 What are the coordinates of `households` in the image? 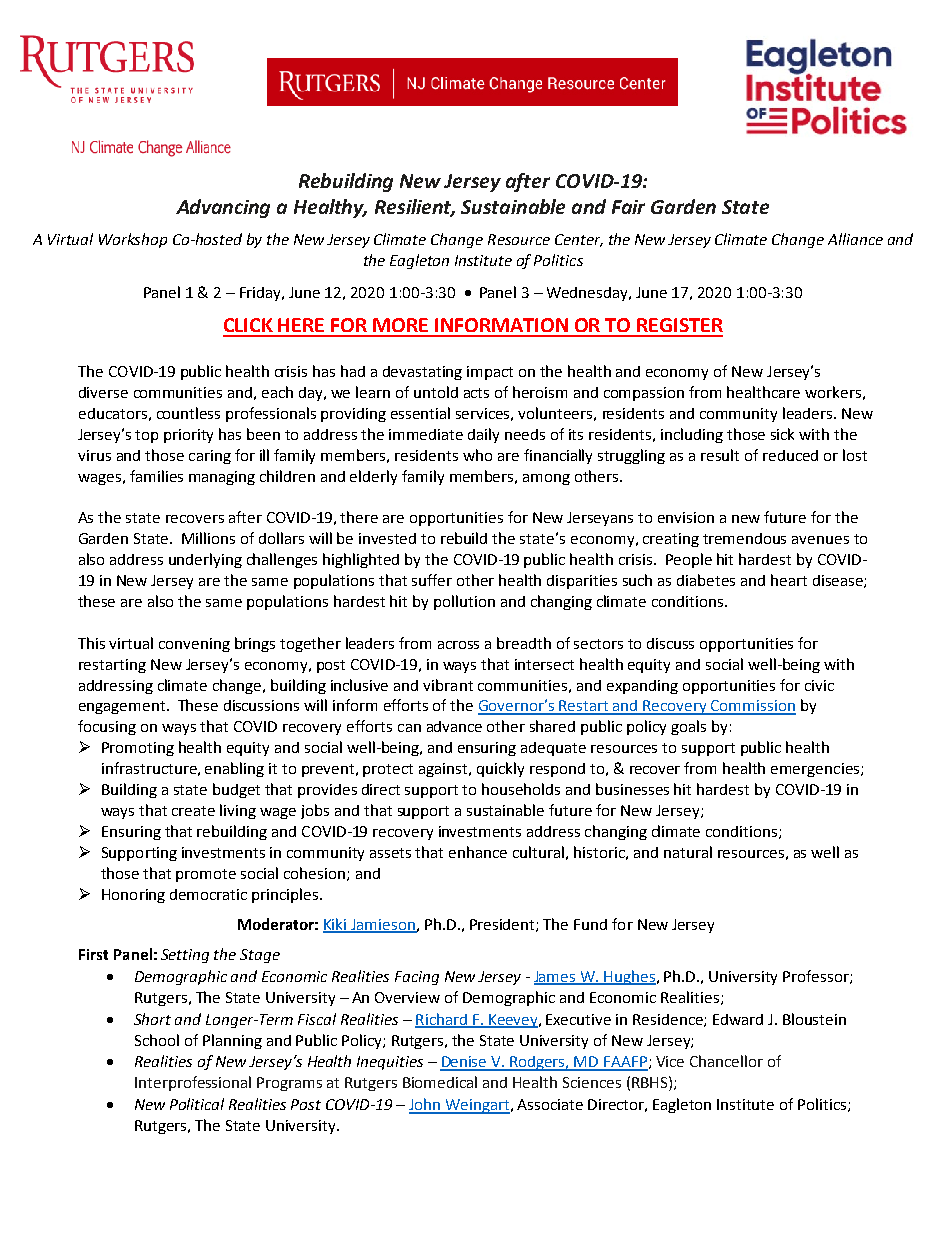 It's located at (521, 789).
